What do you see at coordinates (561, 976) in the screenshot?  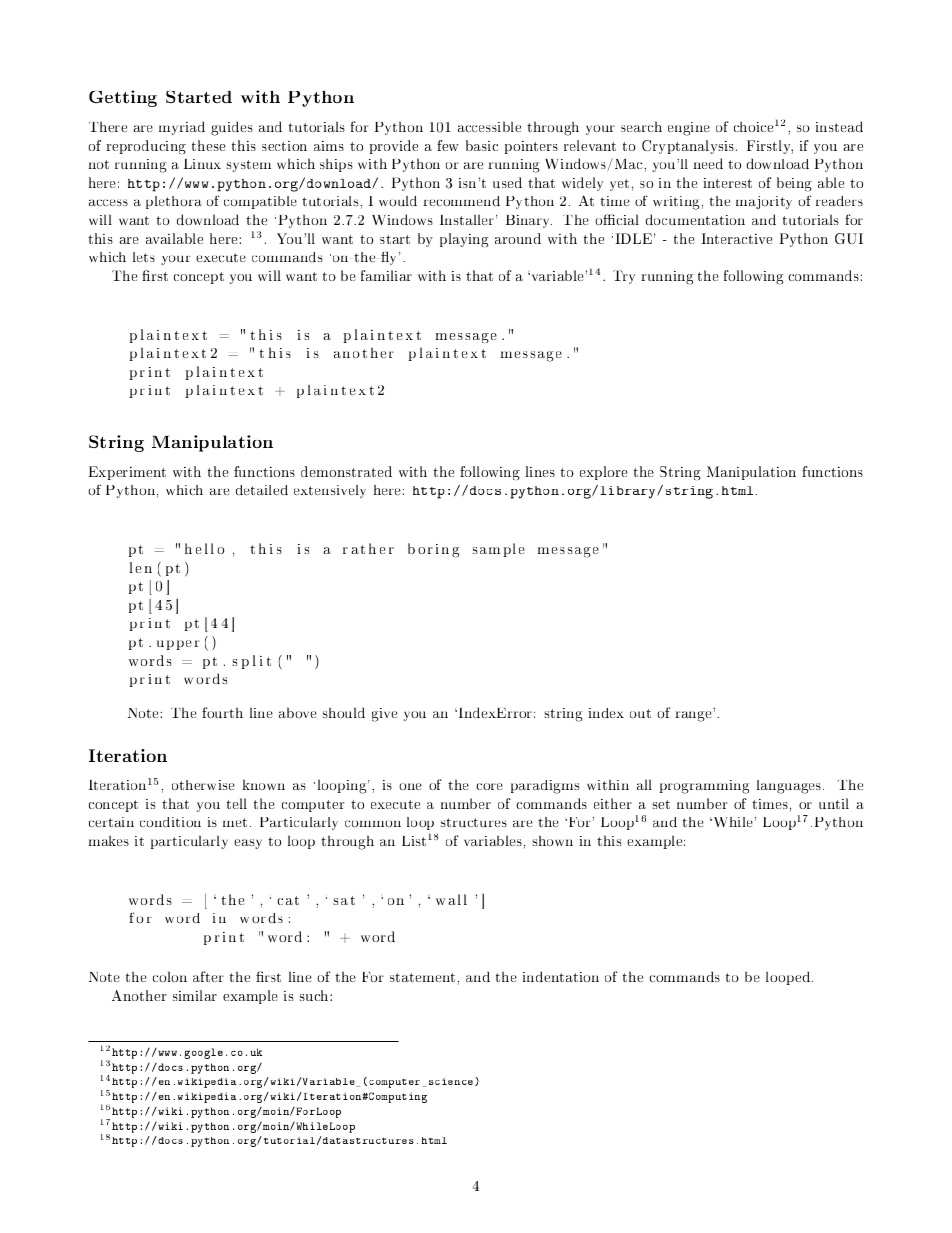 I see `indentation` at bounding box center [561, 976].
